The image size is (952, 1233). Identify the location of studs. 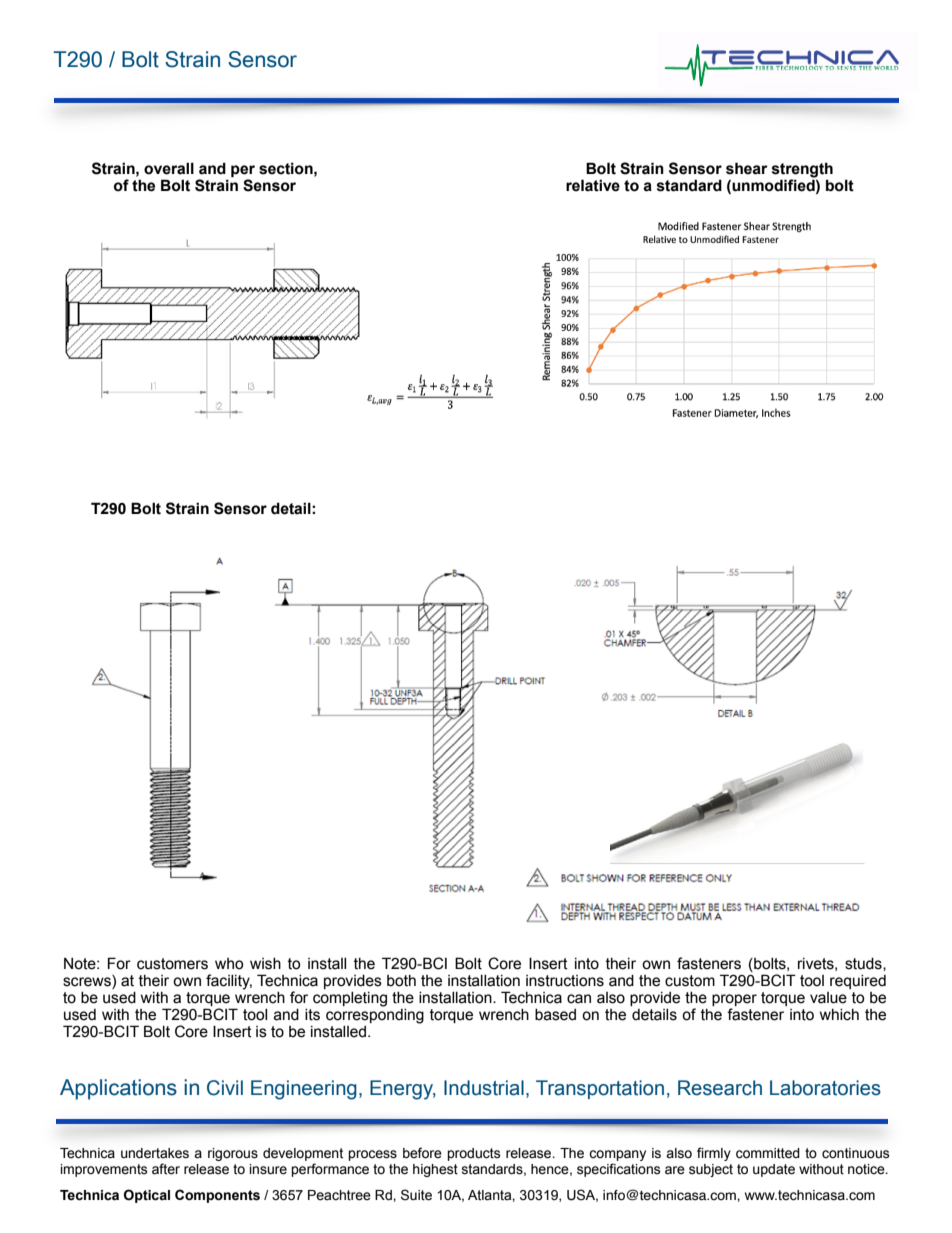
(864, 964).
